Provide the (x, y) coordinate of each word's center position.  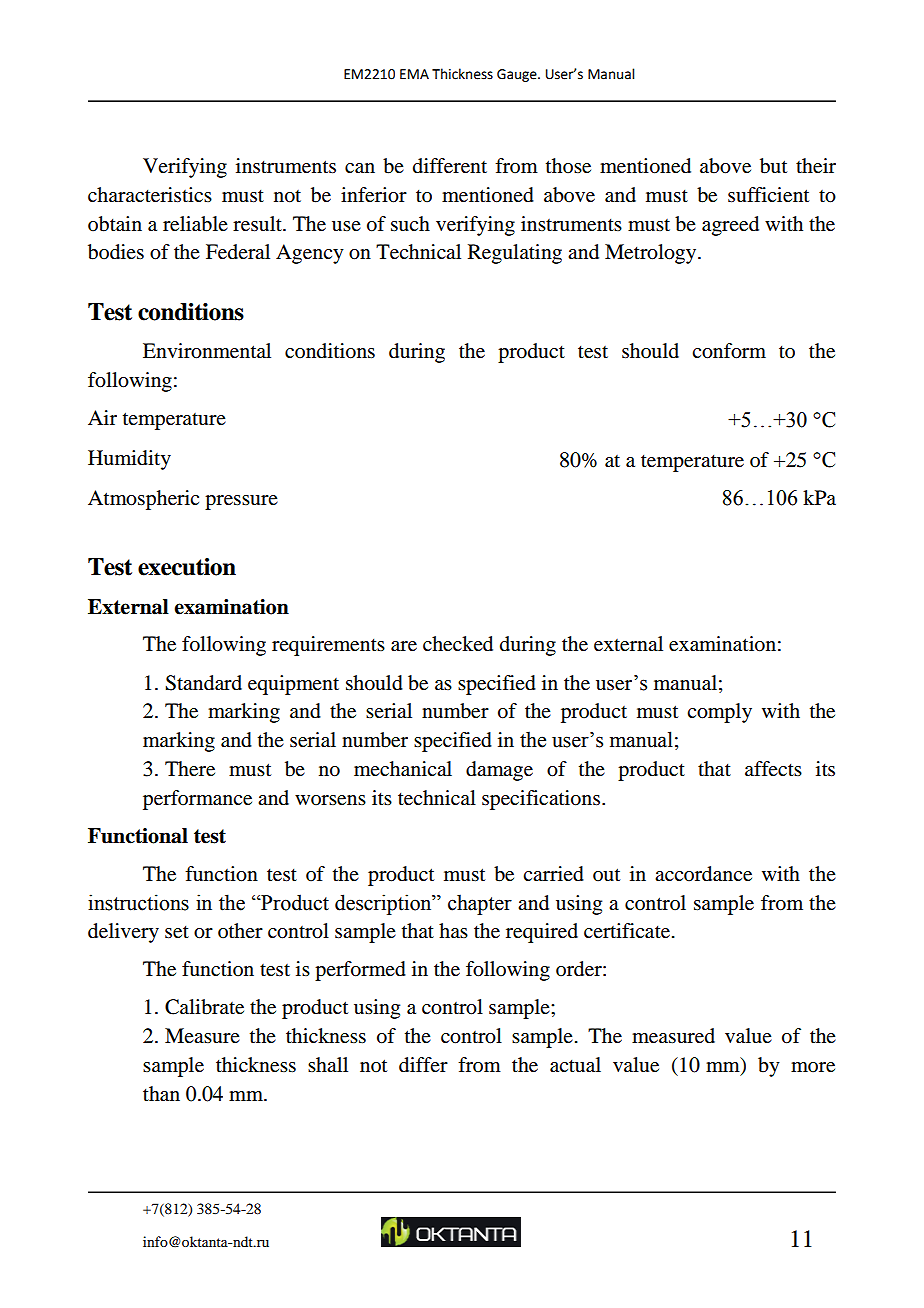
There (190, 769)
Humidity (129, 460)
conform (729, 351)
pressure (241, 502)
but (773, 166)
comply (719, 713)
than (161, 1094)
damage (499, 771)
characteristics (150, 195)
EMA (414, 74)
